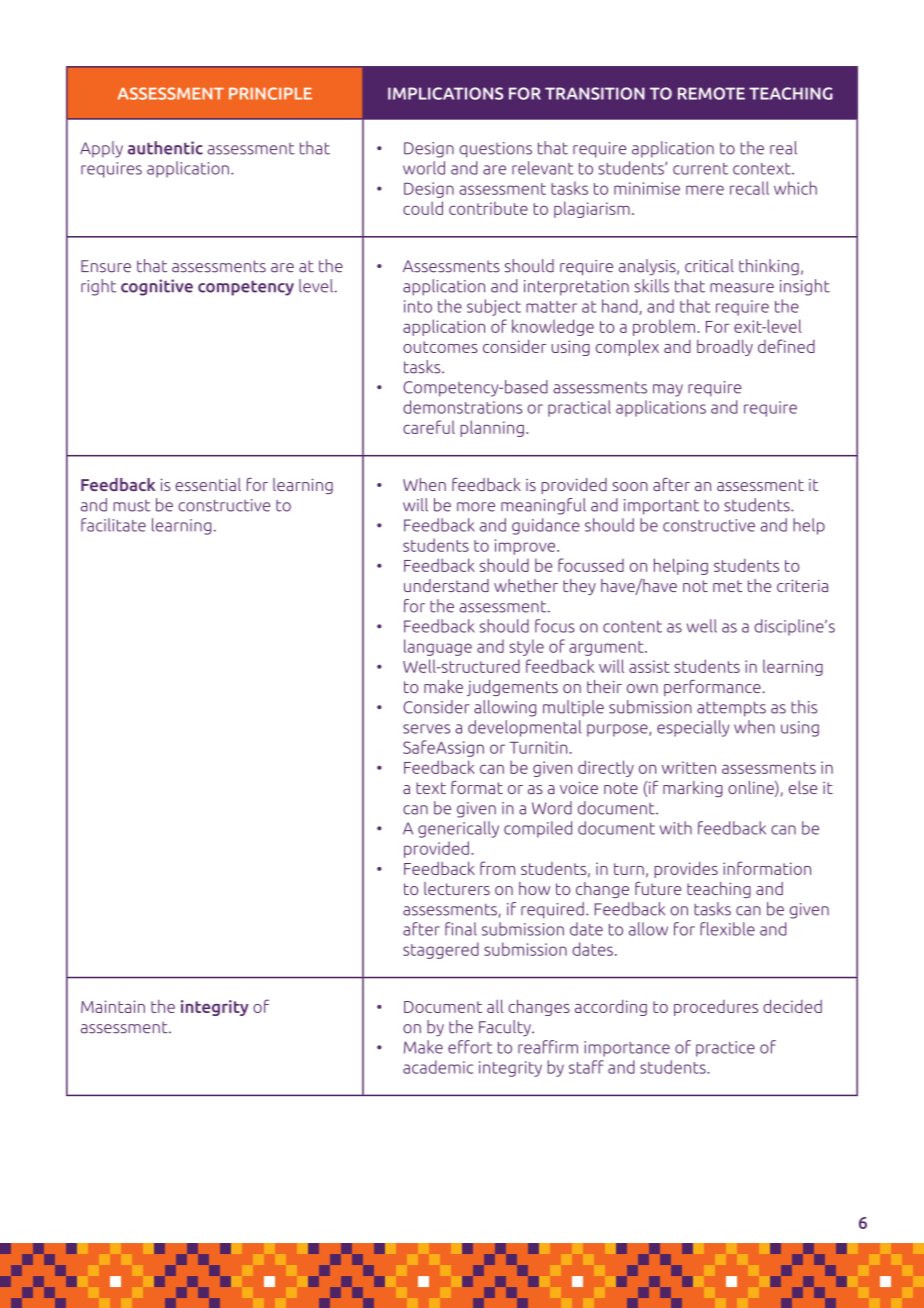 This page has height=1308, width=924. What do you see at coordinates (165, 148) in the page?
I see `authentic` at bounding box center [165, 148].
